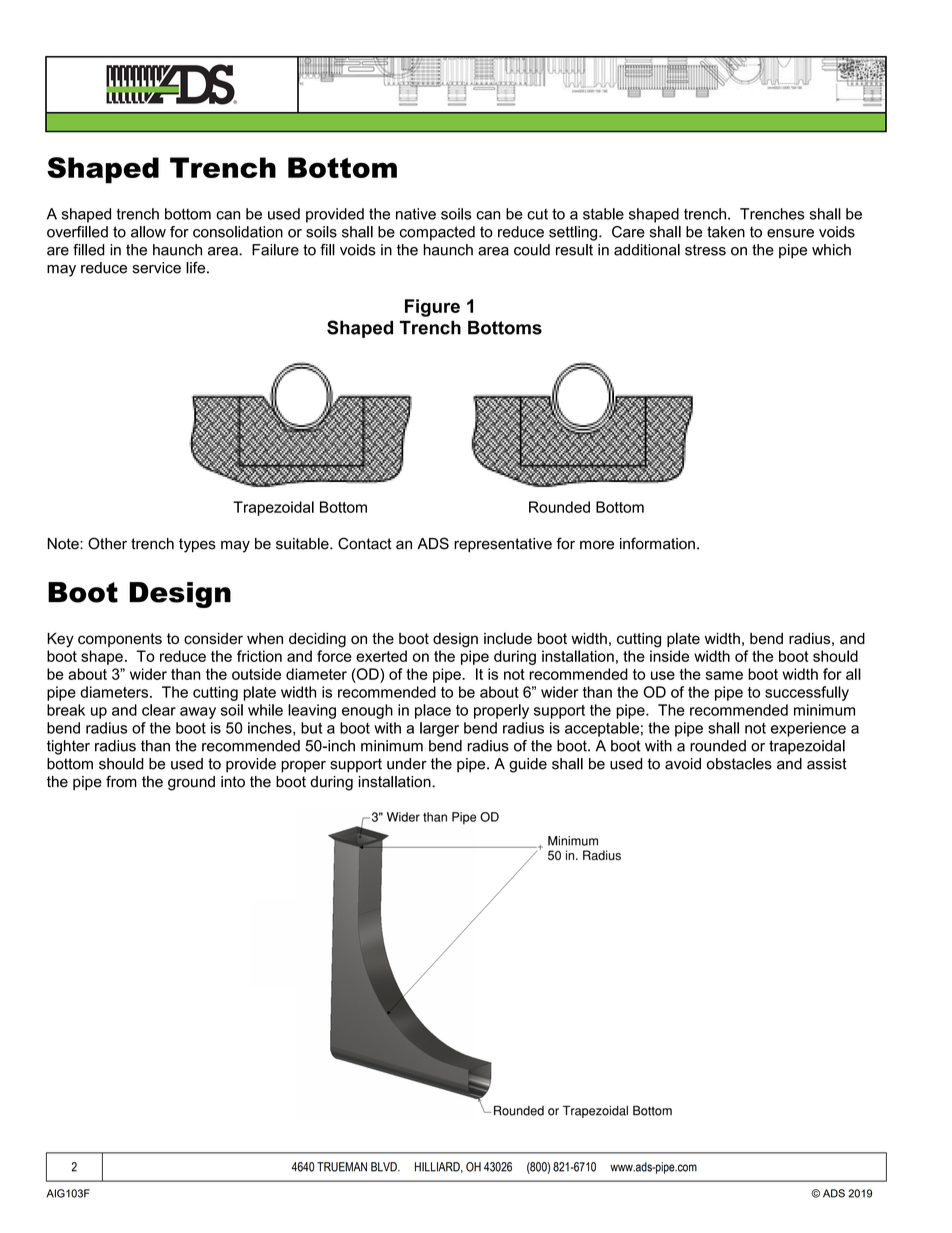 Image resolution: width=952 pixels, height=1233 pixels. Describe the element at coordinates (437, 233) in the image. I see `compacted` at that location.
